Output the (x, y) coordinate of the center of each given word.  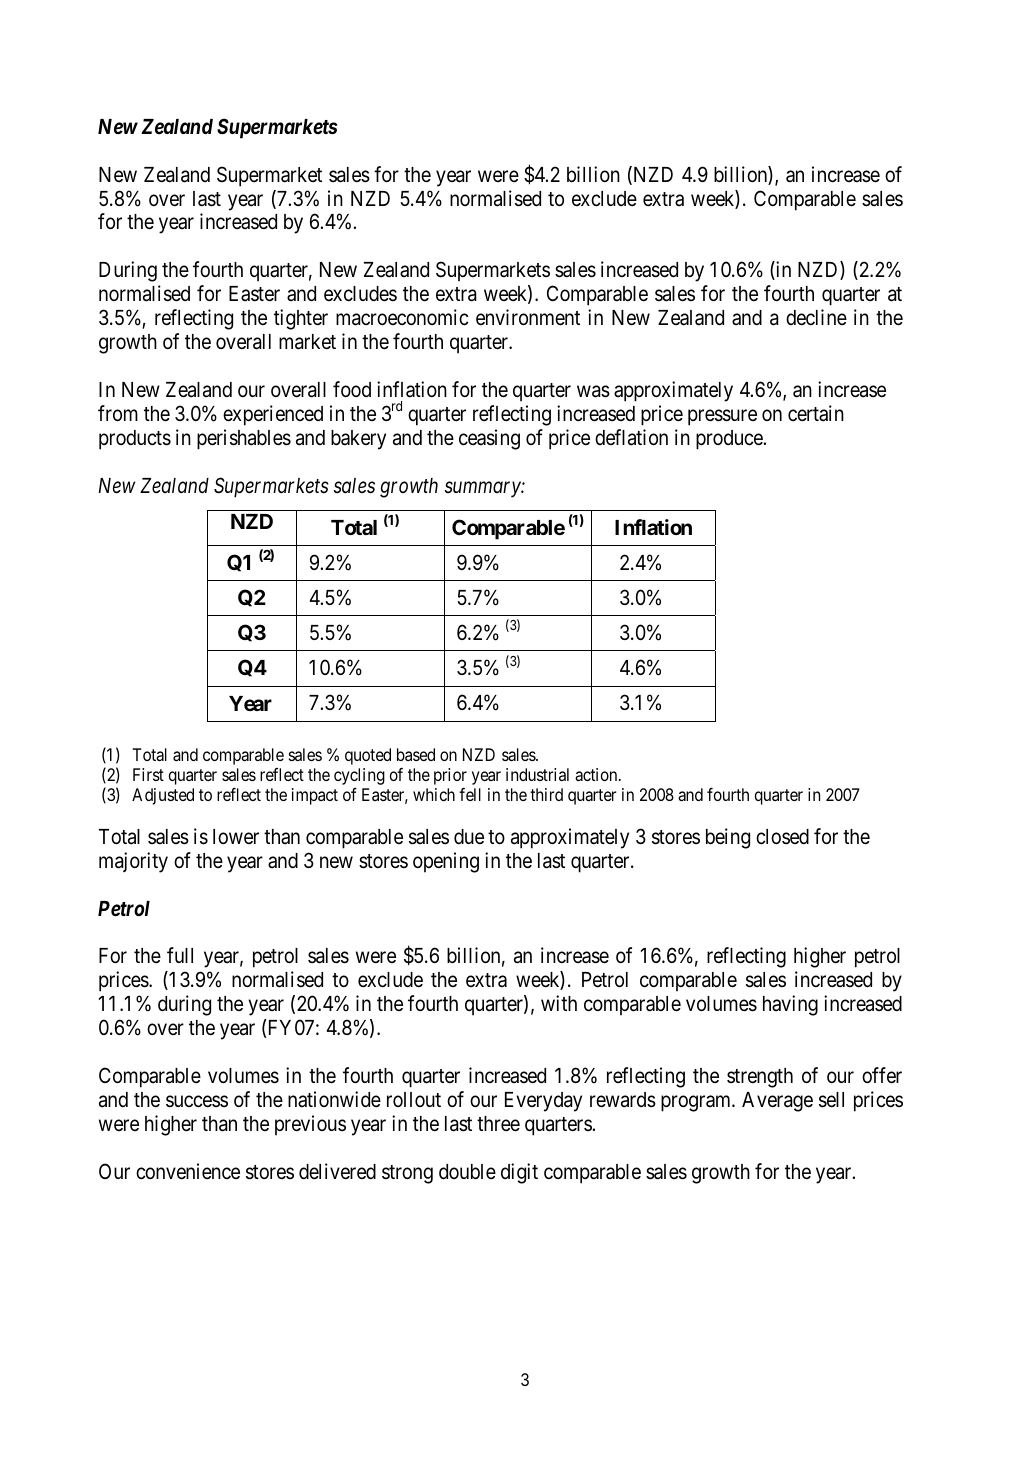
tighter (301, 319)
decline (816, 317)
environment (528, 317)
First (148, 774)
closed (782, 837)
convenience (188, 1171)
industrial (537, 774)
